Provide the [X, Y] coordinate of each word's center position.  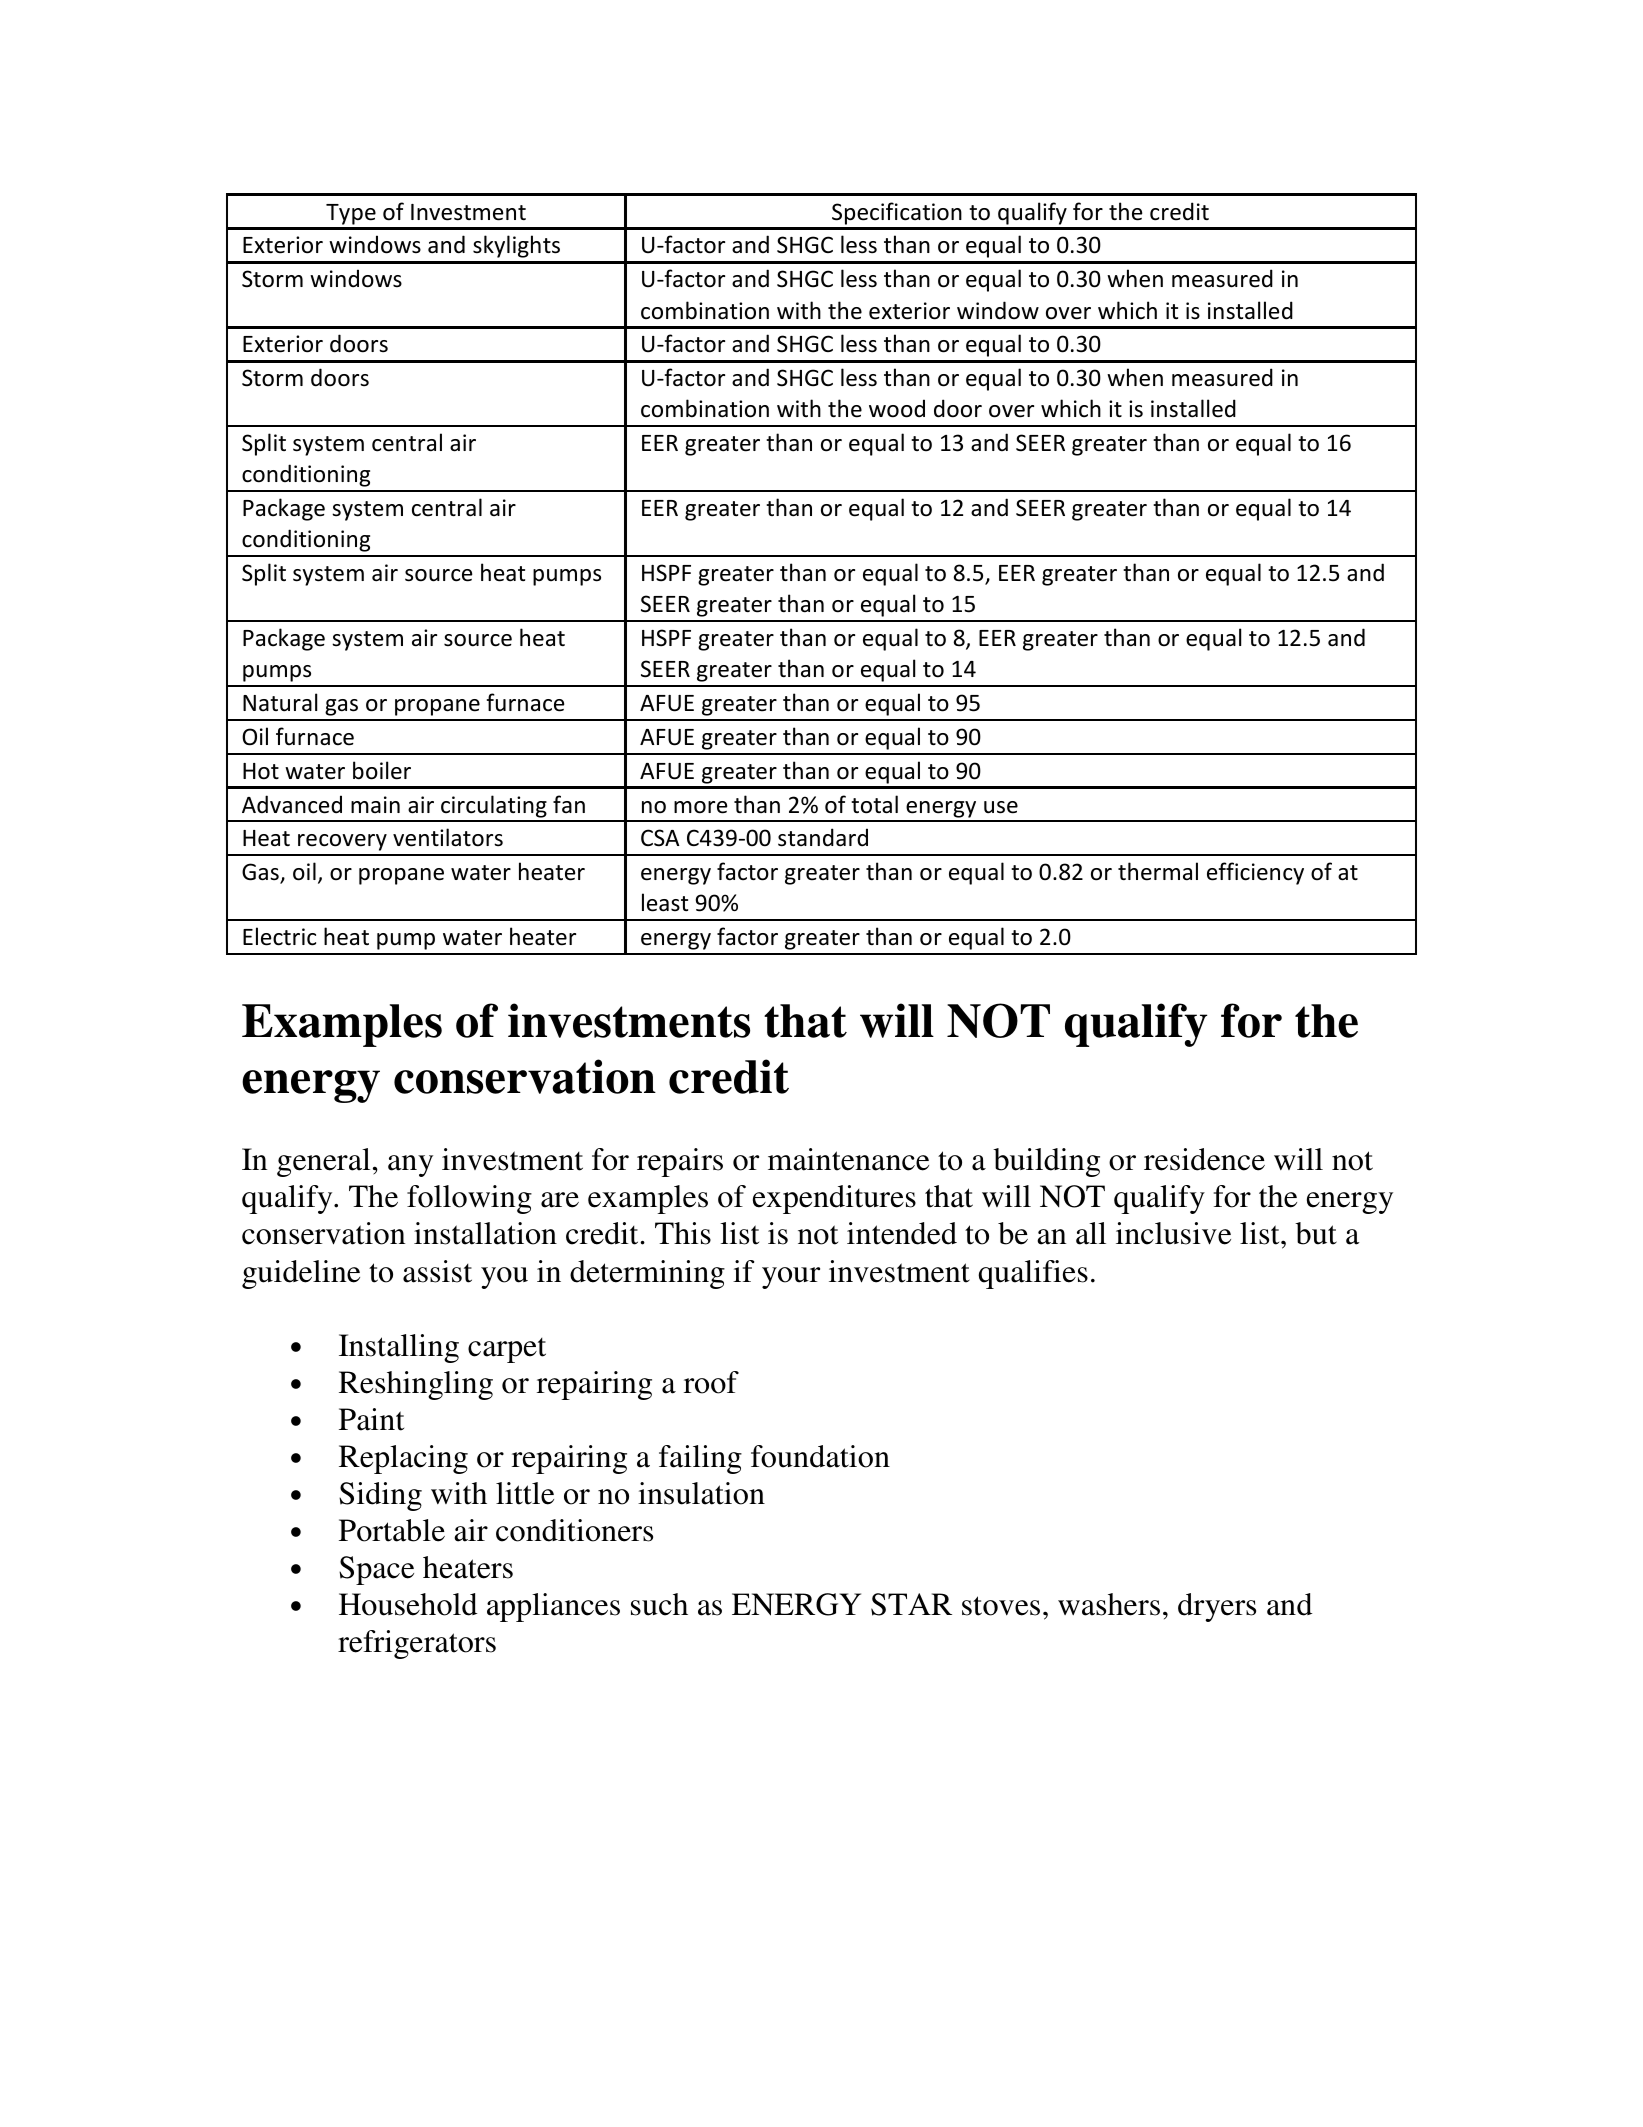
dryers [1217, 1607]
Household [408, 1604]
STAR [911, 1604]
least [665, 902]
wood [897, 408]
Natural [280, 702]
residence [1204, 1159]
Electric [279, 936]
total [874, 804]
